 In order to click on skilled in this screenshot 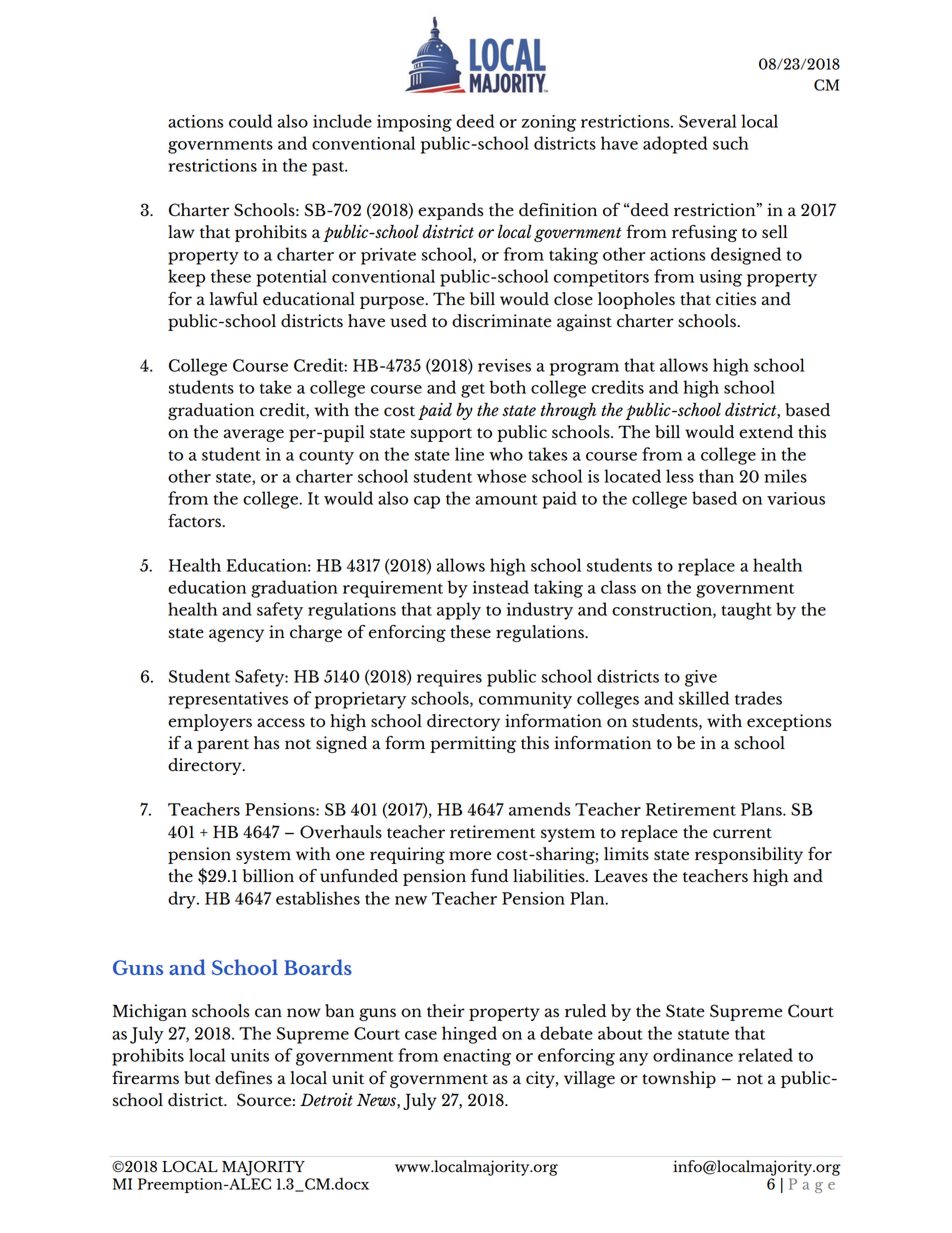, I will do `click(704, 698)`.
